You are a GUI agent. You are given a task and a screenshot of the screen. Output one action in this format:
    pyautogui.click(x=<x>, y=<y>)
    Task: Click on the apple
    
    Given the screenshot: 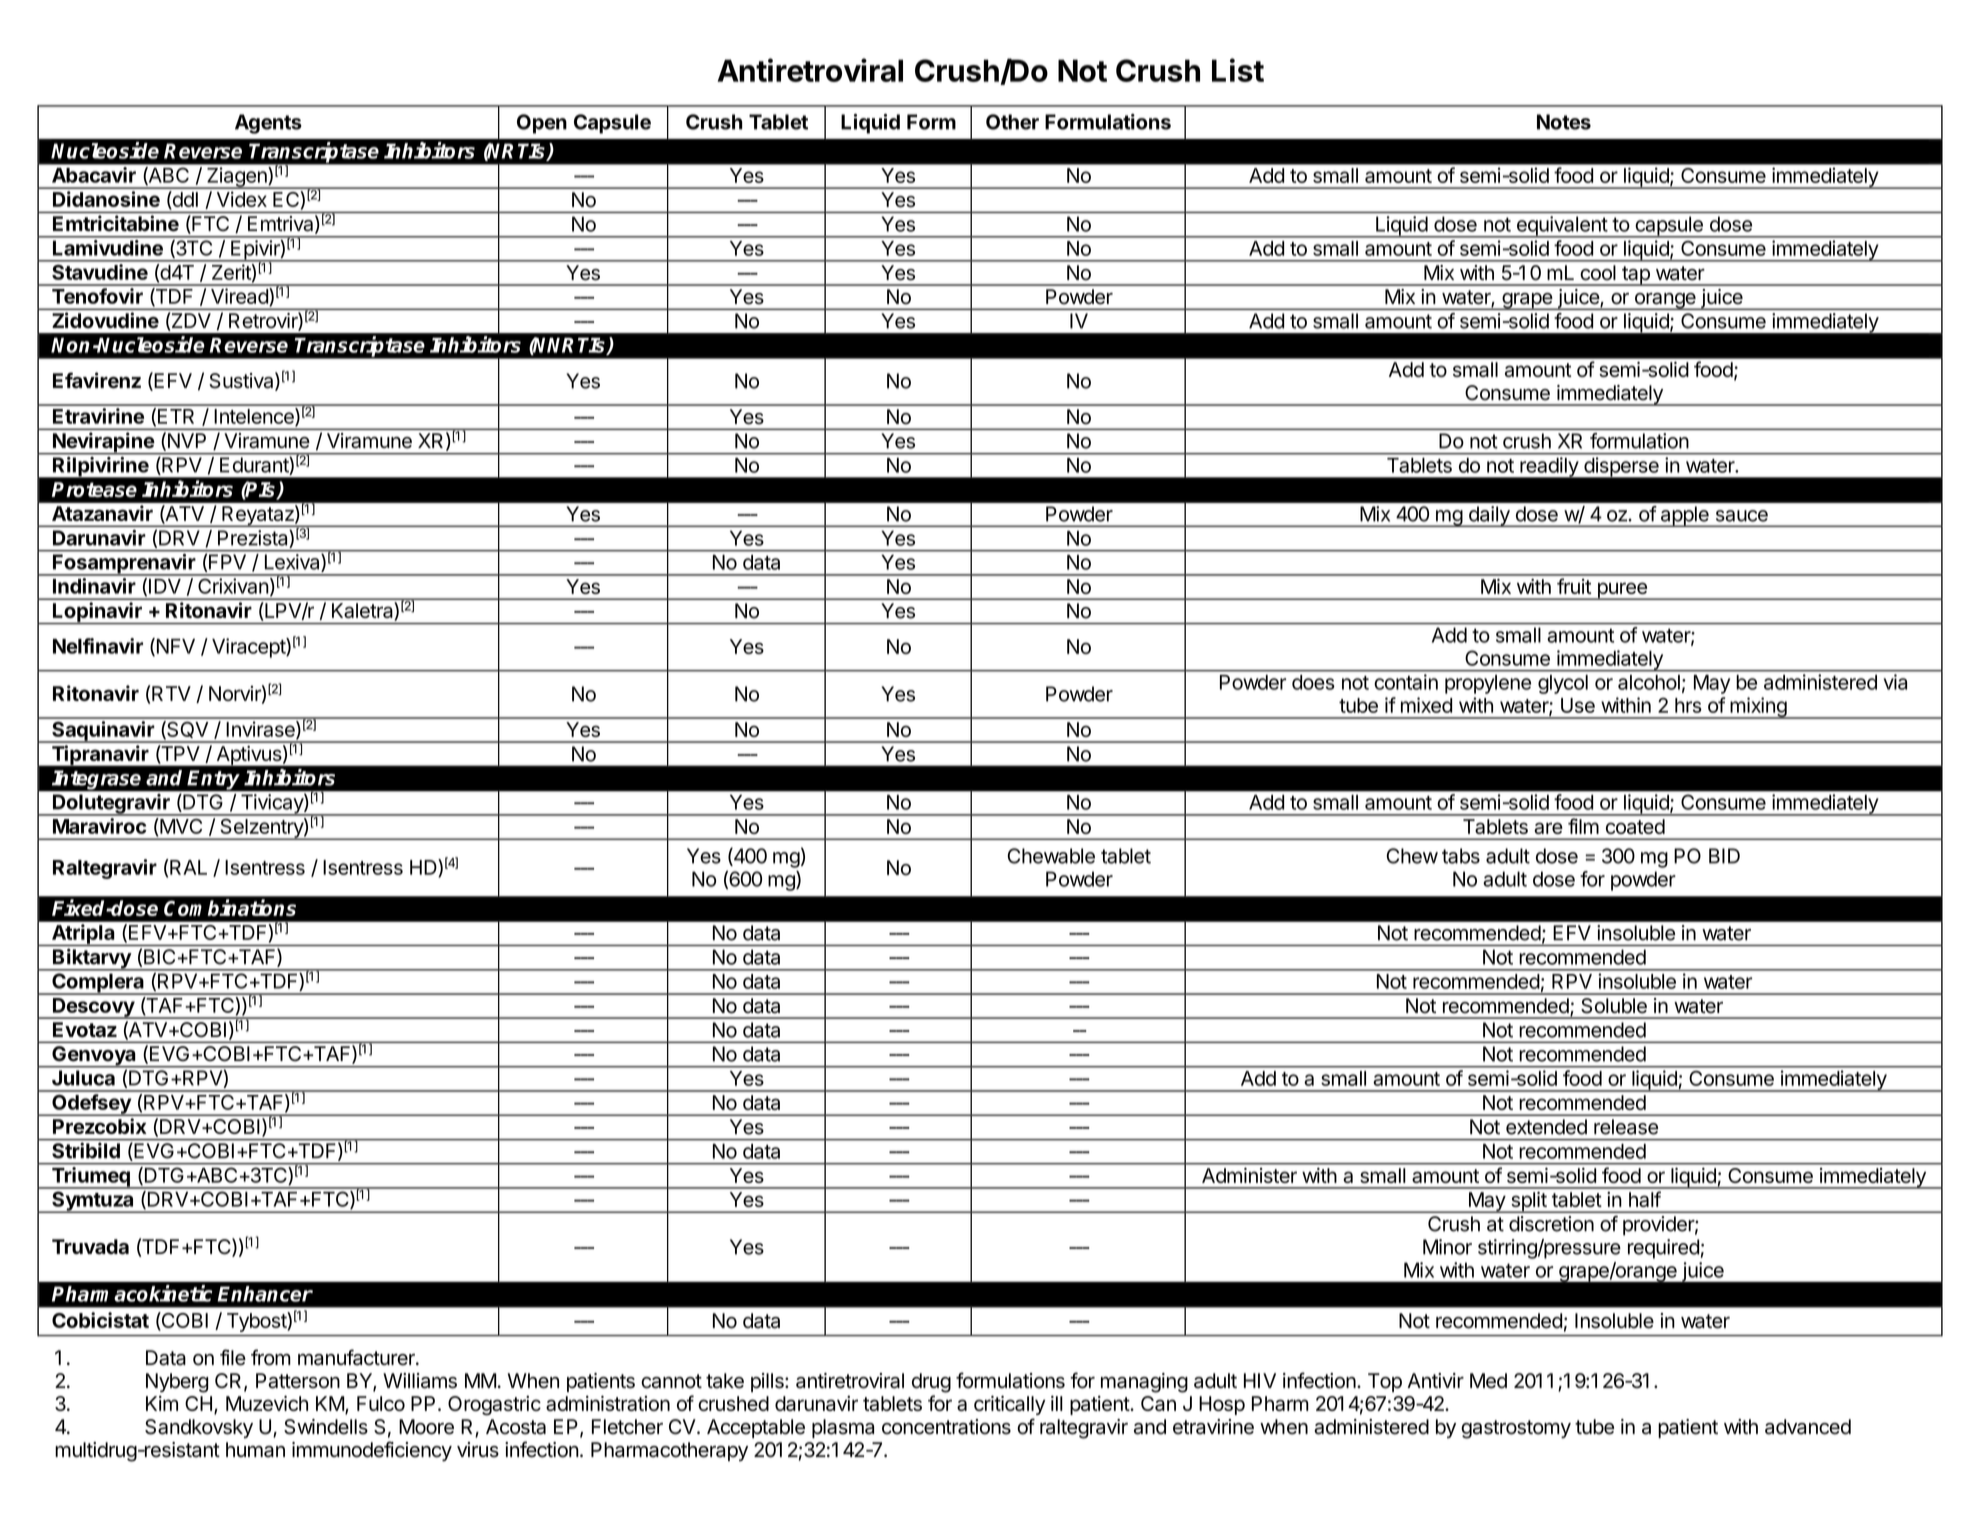 What is the action you would take?
    pyautogui.click(x=1684, y=516)
